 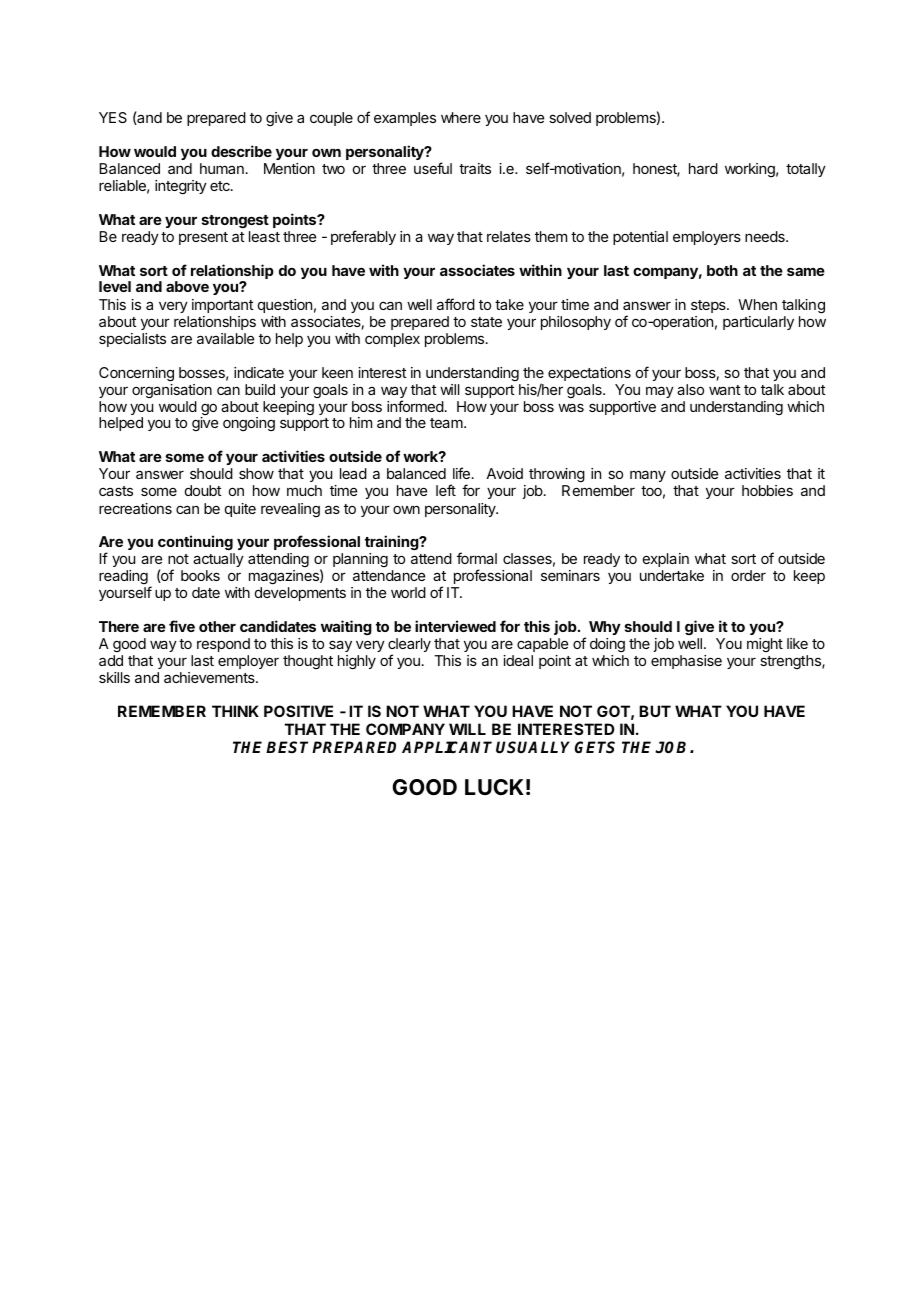 What do you see at coordinates (187, 286) in the page?
I see `above` at bounding box center [187, 286].
